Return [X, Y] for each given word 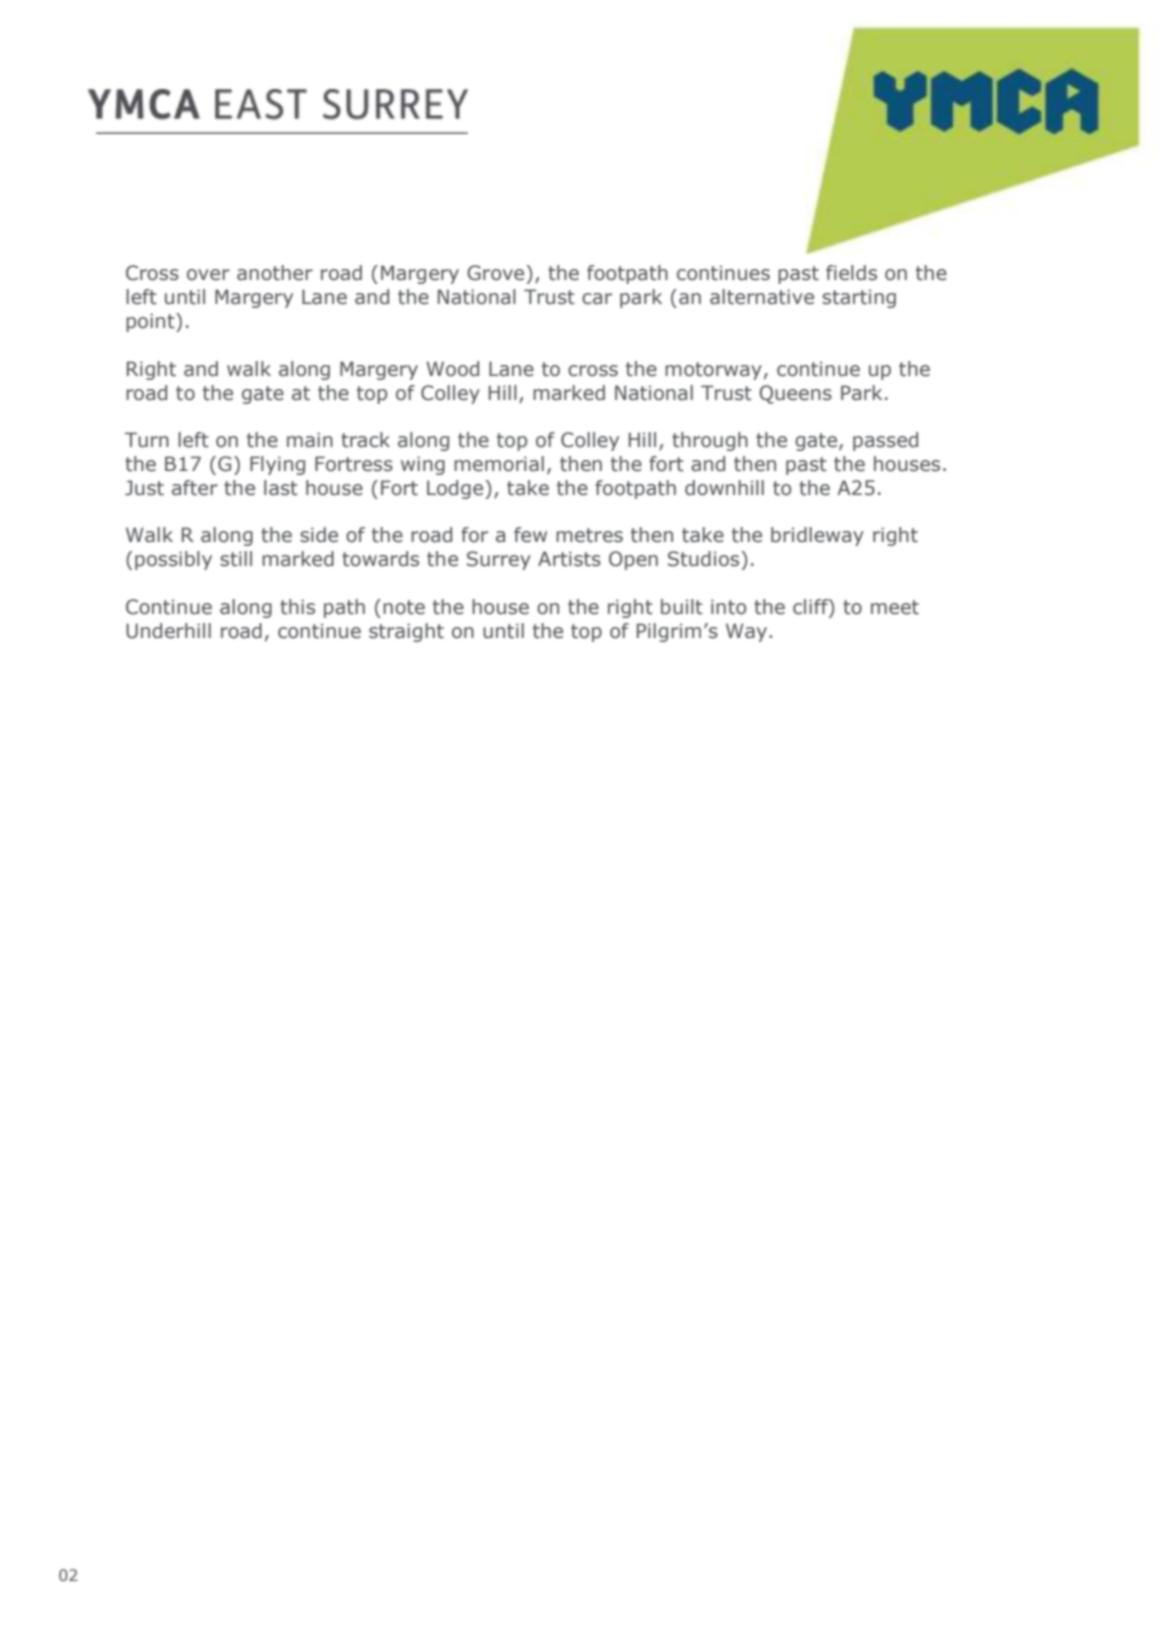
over [208, 275]
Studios [705, 559]
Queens [795, 394]
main [310, 440]
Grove [497, 273]
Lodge [456, 489]
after [195, 488]
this [297, 607]
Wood [452, 369]
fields [851, 273]
